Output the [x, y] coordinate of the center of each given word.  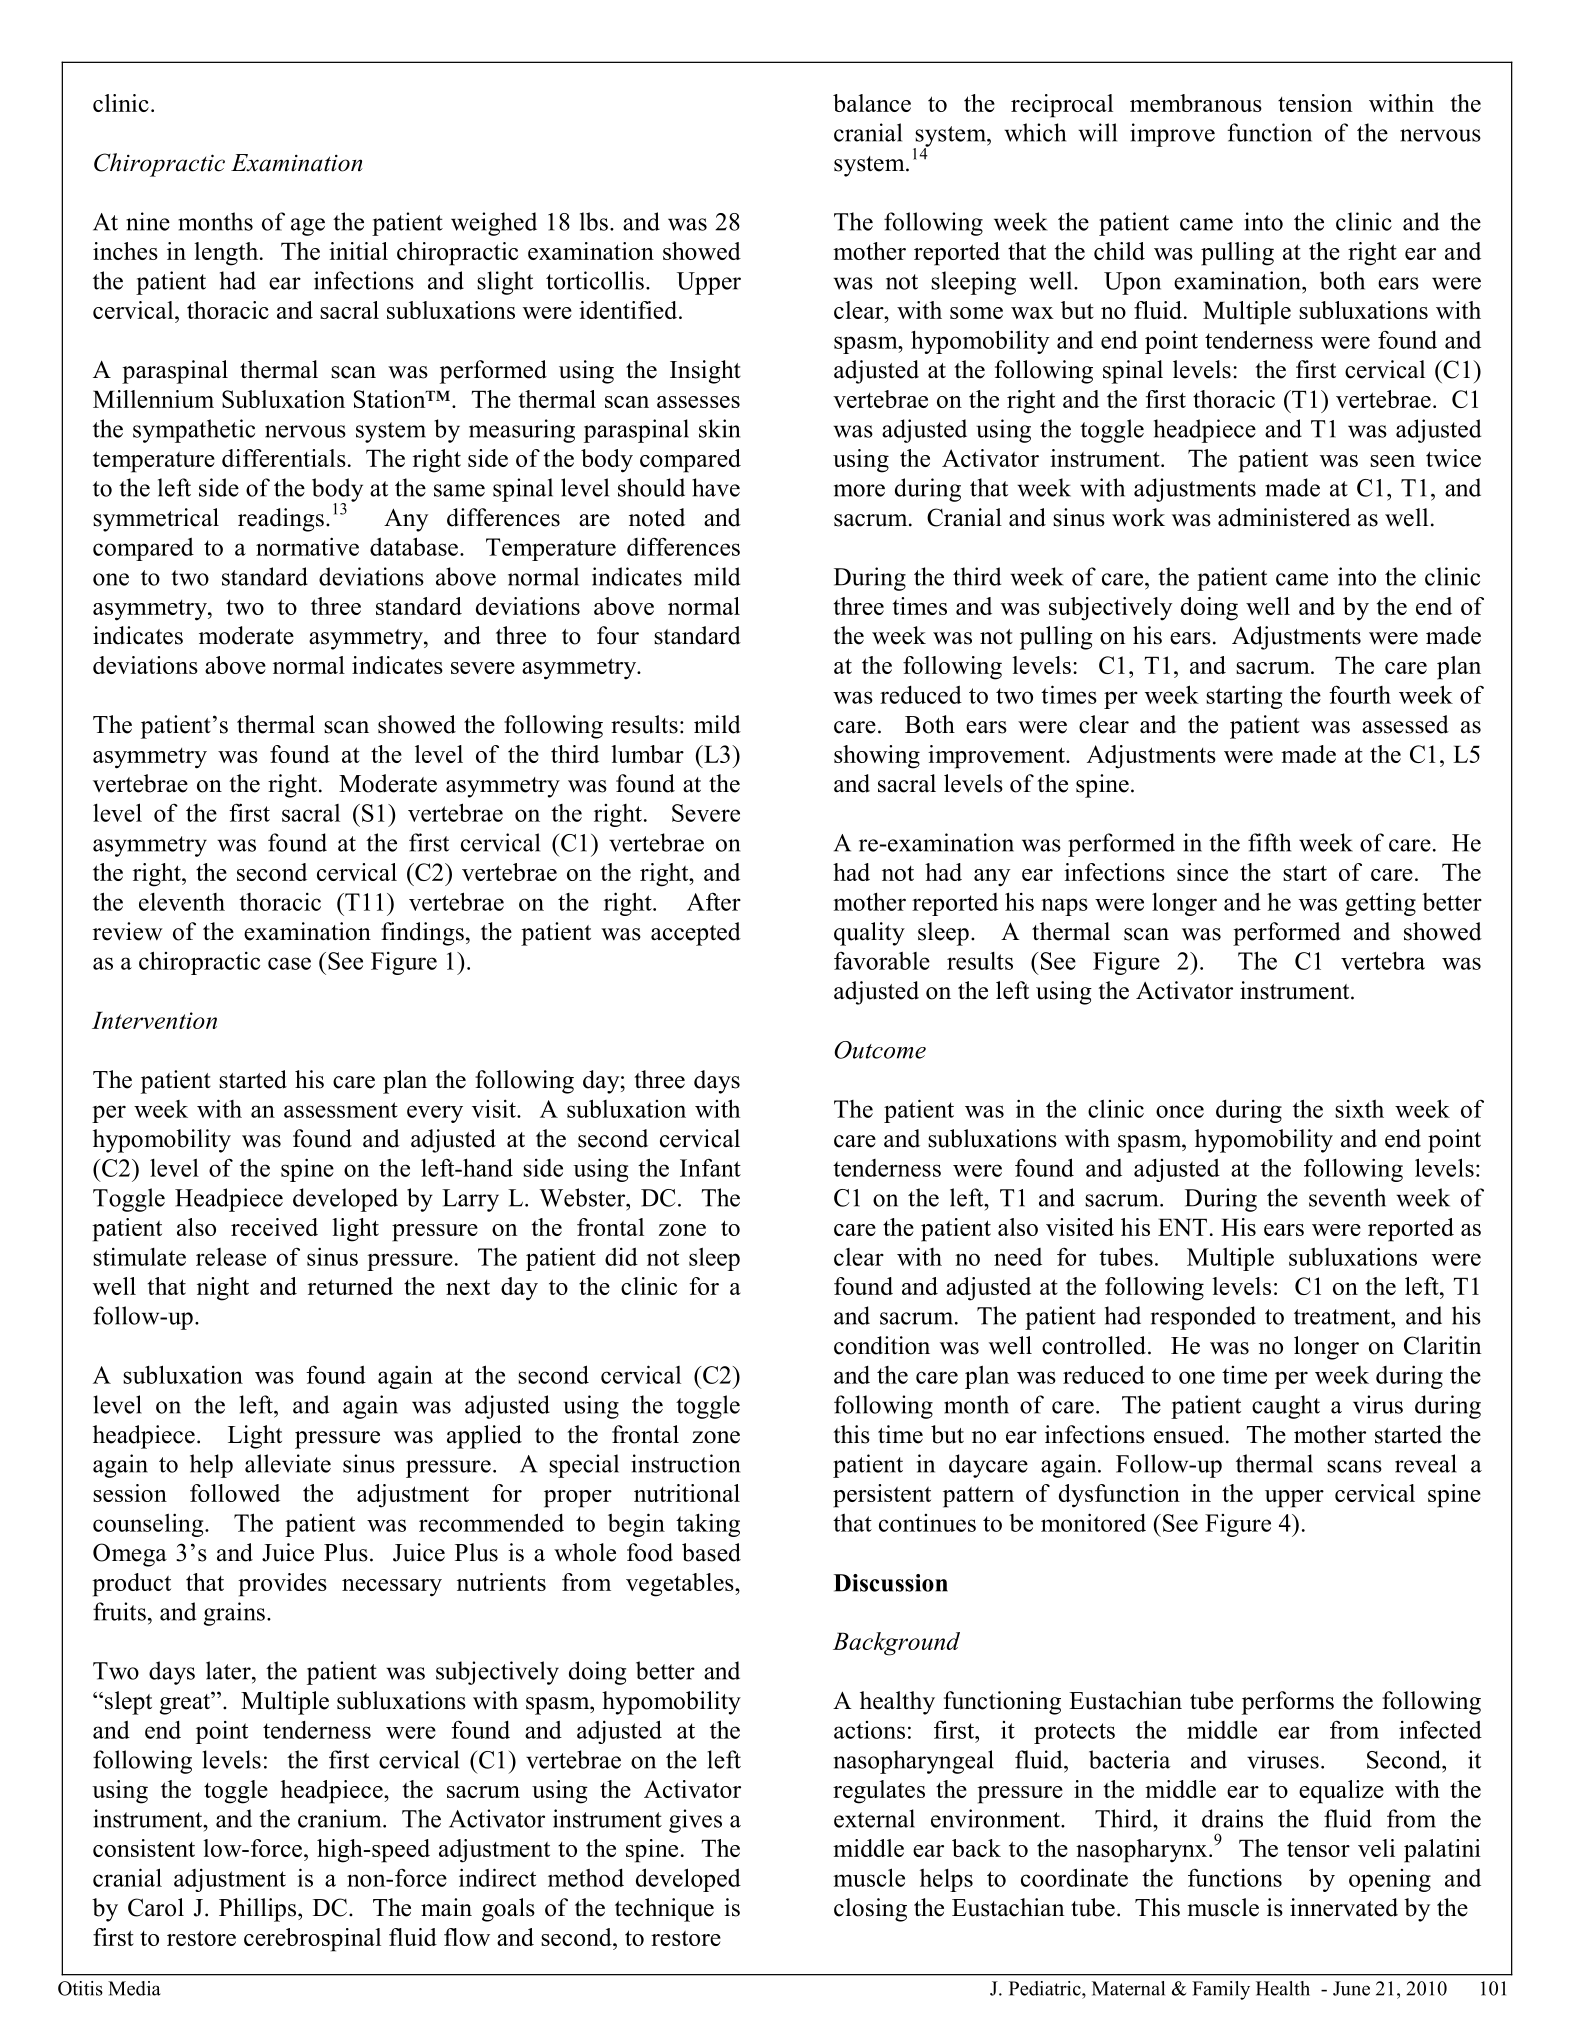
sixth [1359, 1108]
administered [1284, 517]
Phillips [259, 1910]
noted [657, 517]
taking [708, 1525]
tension [1315, 103]
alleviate [288, 1463]
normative [307, 546]
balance [872, 103]
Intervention [154, 1020]
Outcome [880, 1050]
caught [1286, 1407]
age [308, 227]
